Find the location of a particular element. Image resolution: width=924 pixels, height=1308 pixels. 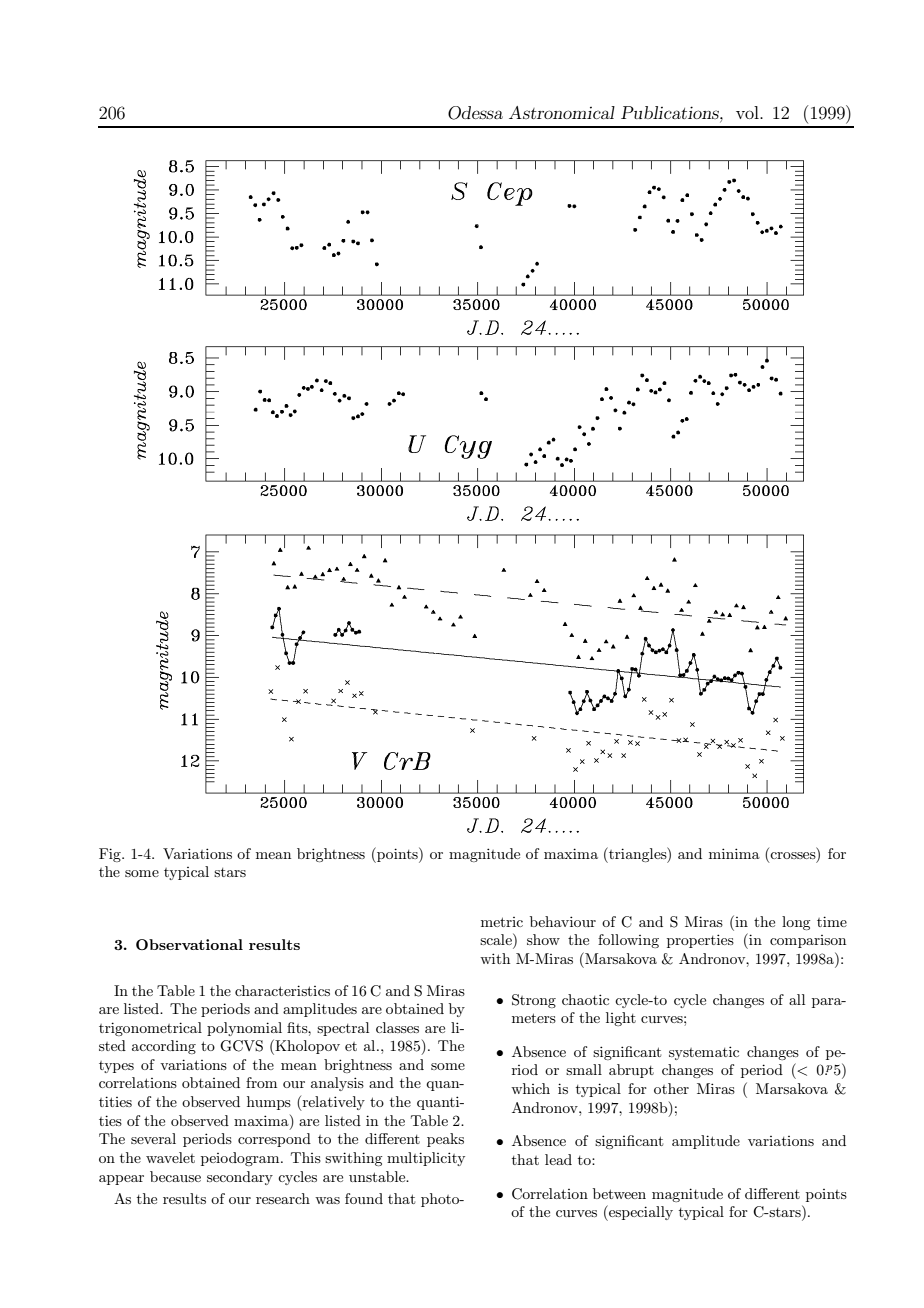

minima is located at coordinates (734, 853).
